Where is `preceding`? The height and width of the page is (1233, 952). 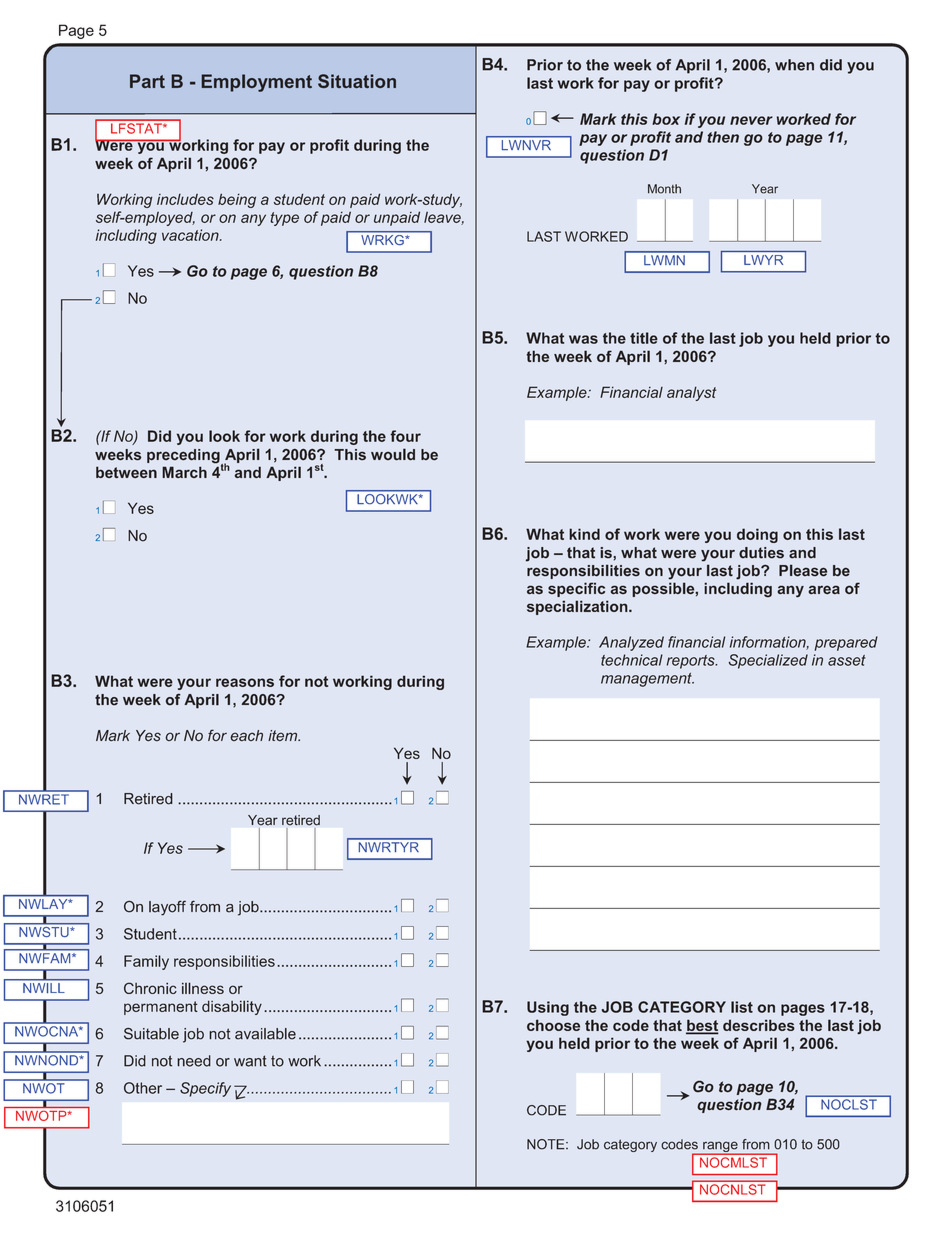 preceding is located at coordinates (184, 457).
